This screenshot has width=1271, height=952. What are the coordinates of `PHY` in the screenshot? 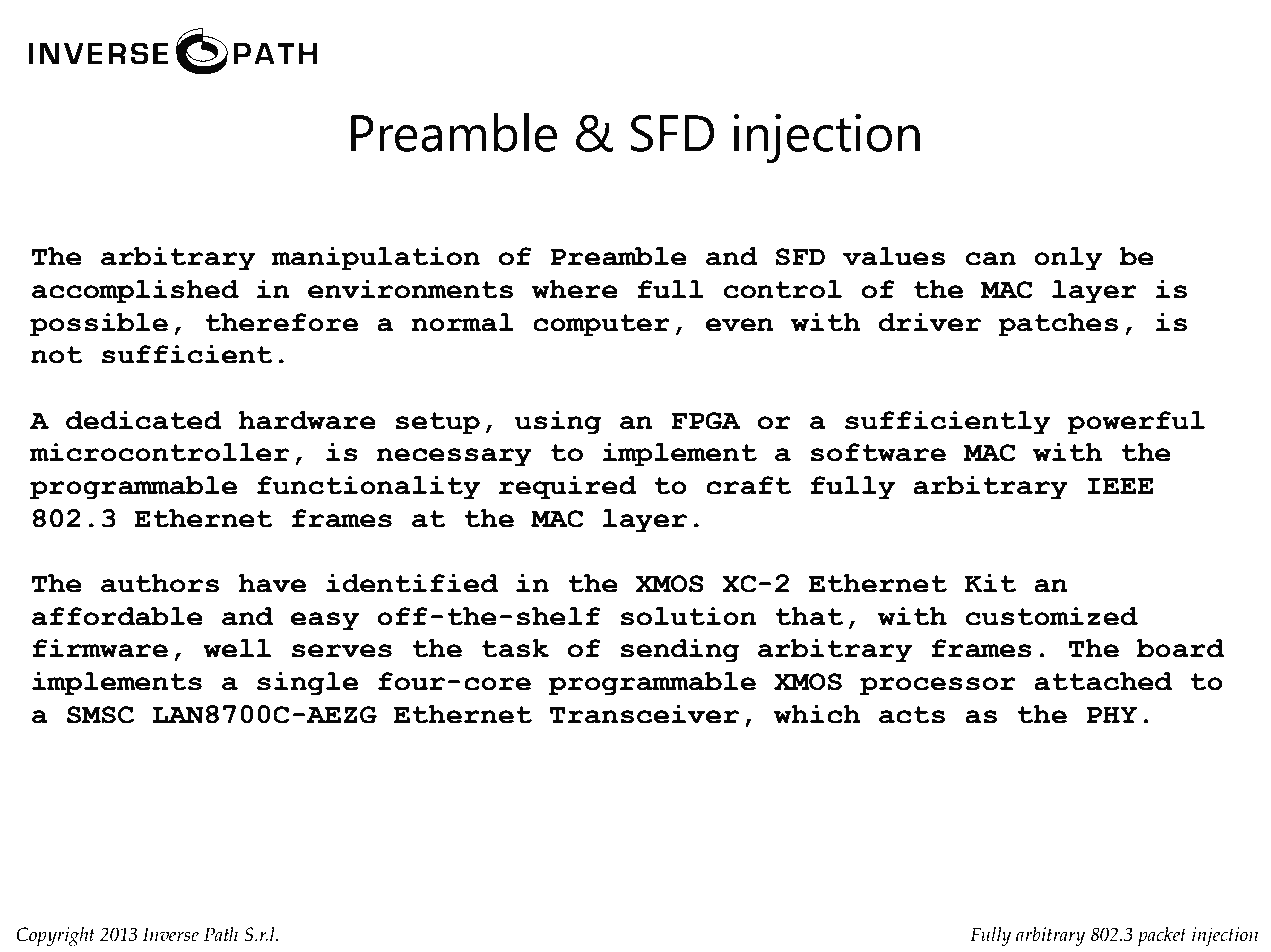 It's located at (1112, 714).
